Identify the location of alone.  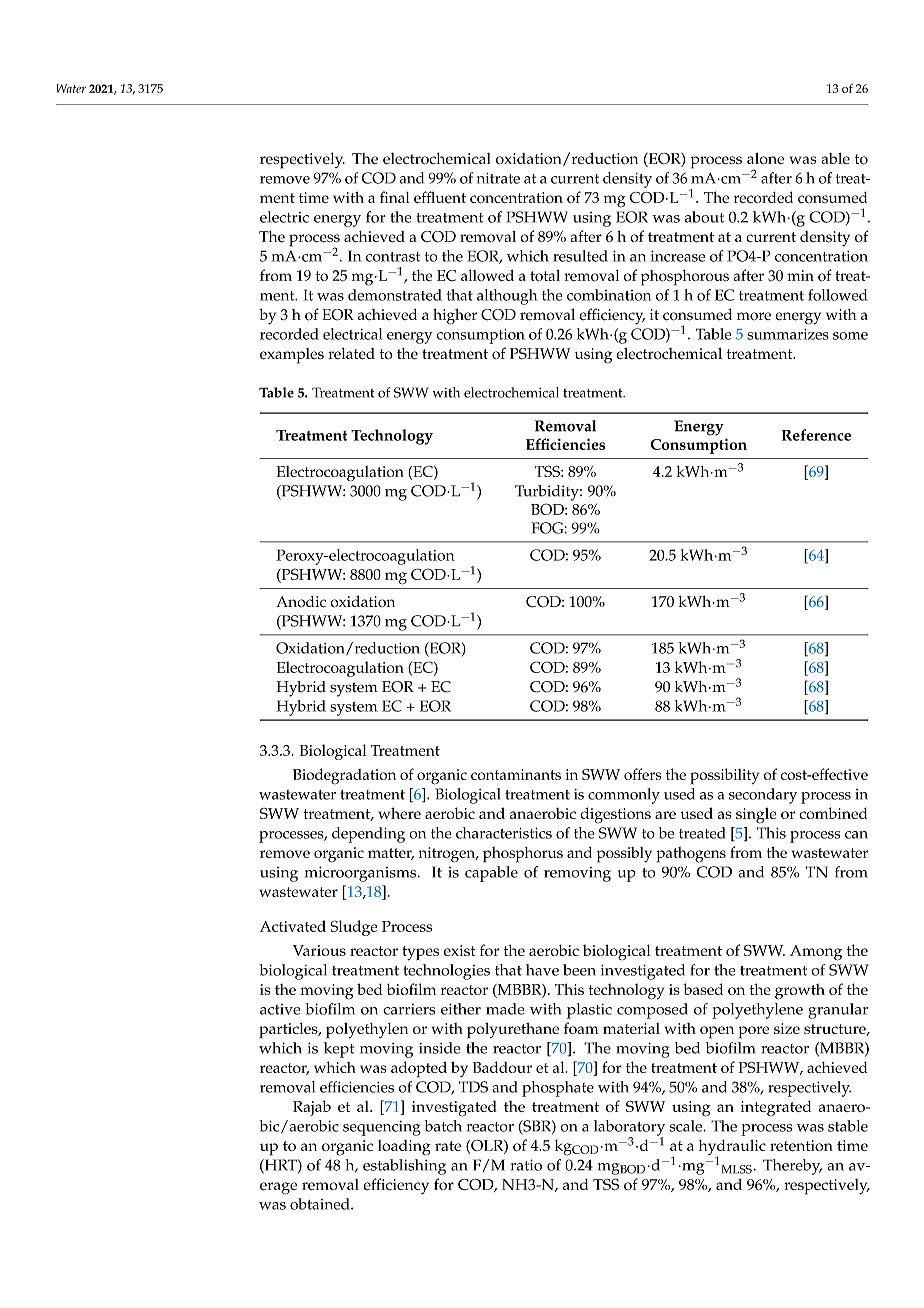
(766, 158).
